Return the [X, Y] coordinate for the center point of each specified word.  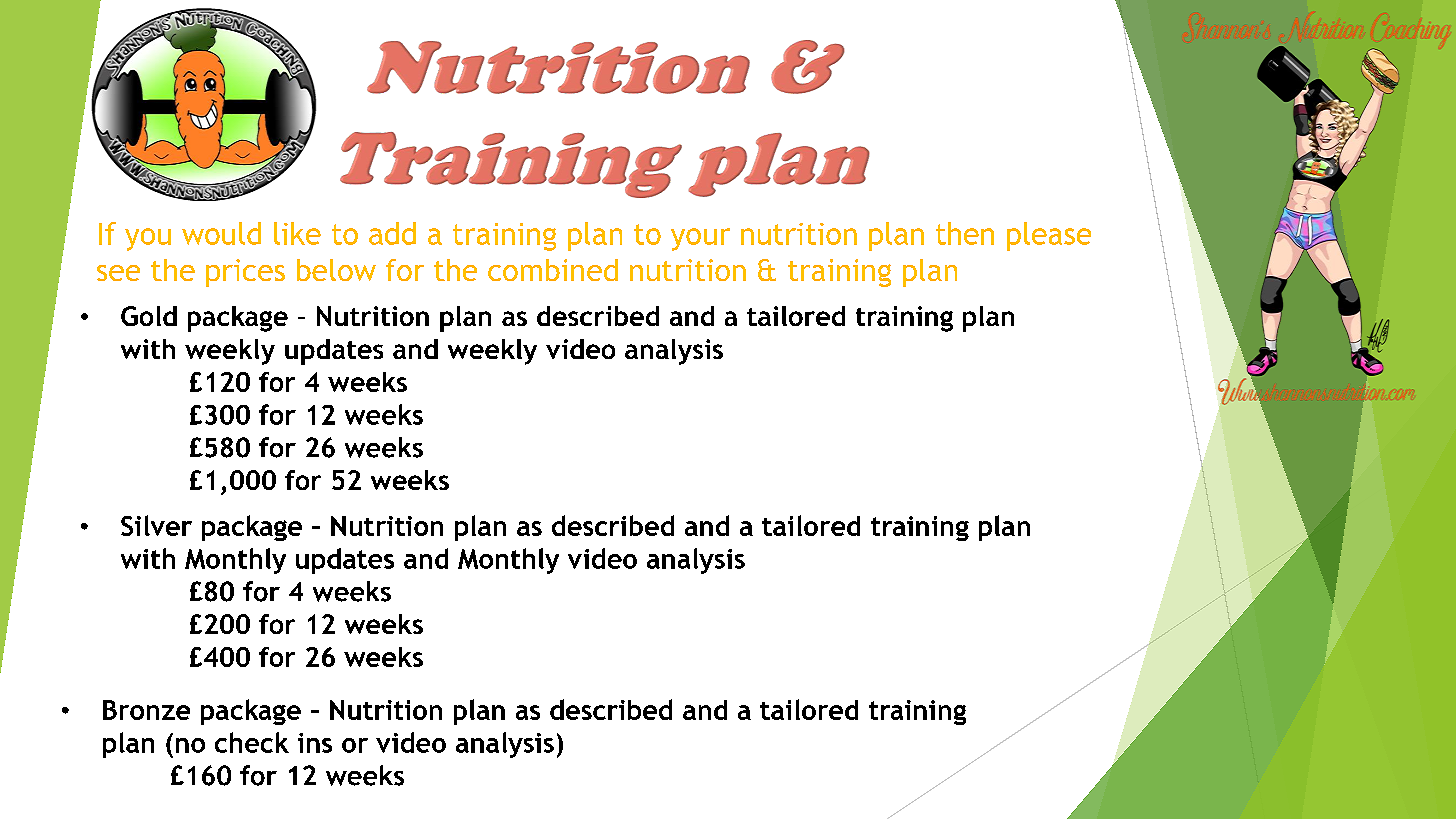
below [336, 270]
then [965, 233]
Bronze [146, 710]
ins [315, 743]
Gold [149, 316]
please [1049, 236]
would [221, 233]
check [252, 742]
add [392, 233]
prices [245, 273]
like [297, 233]
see [118, 273]
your [700, 239]
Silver [156, 525]
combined [553, 270]
